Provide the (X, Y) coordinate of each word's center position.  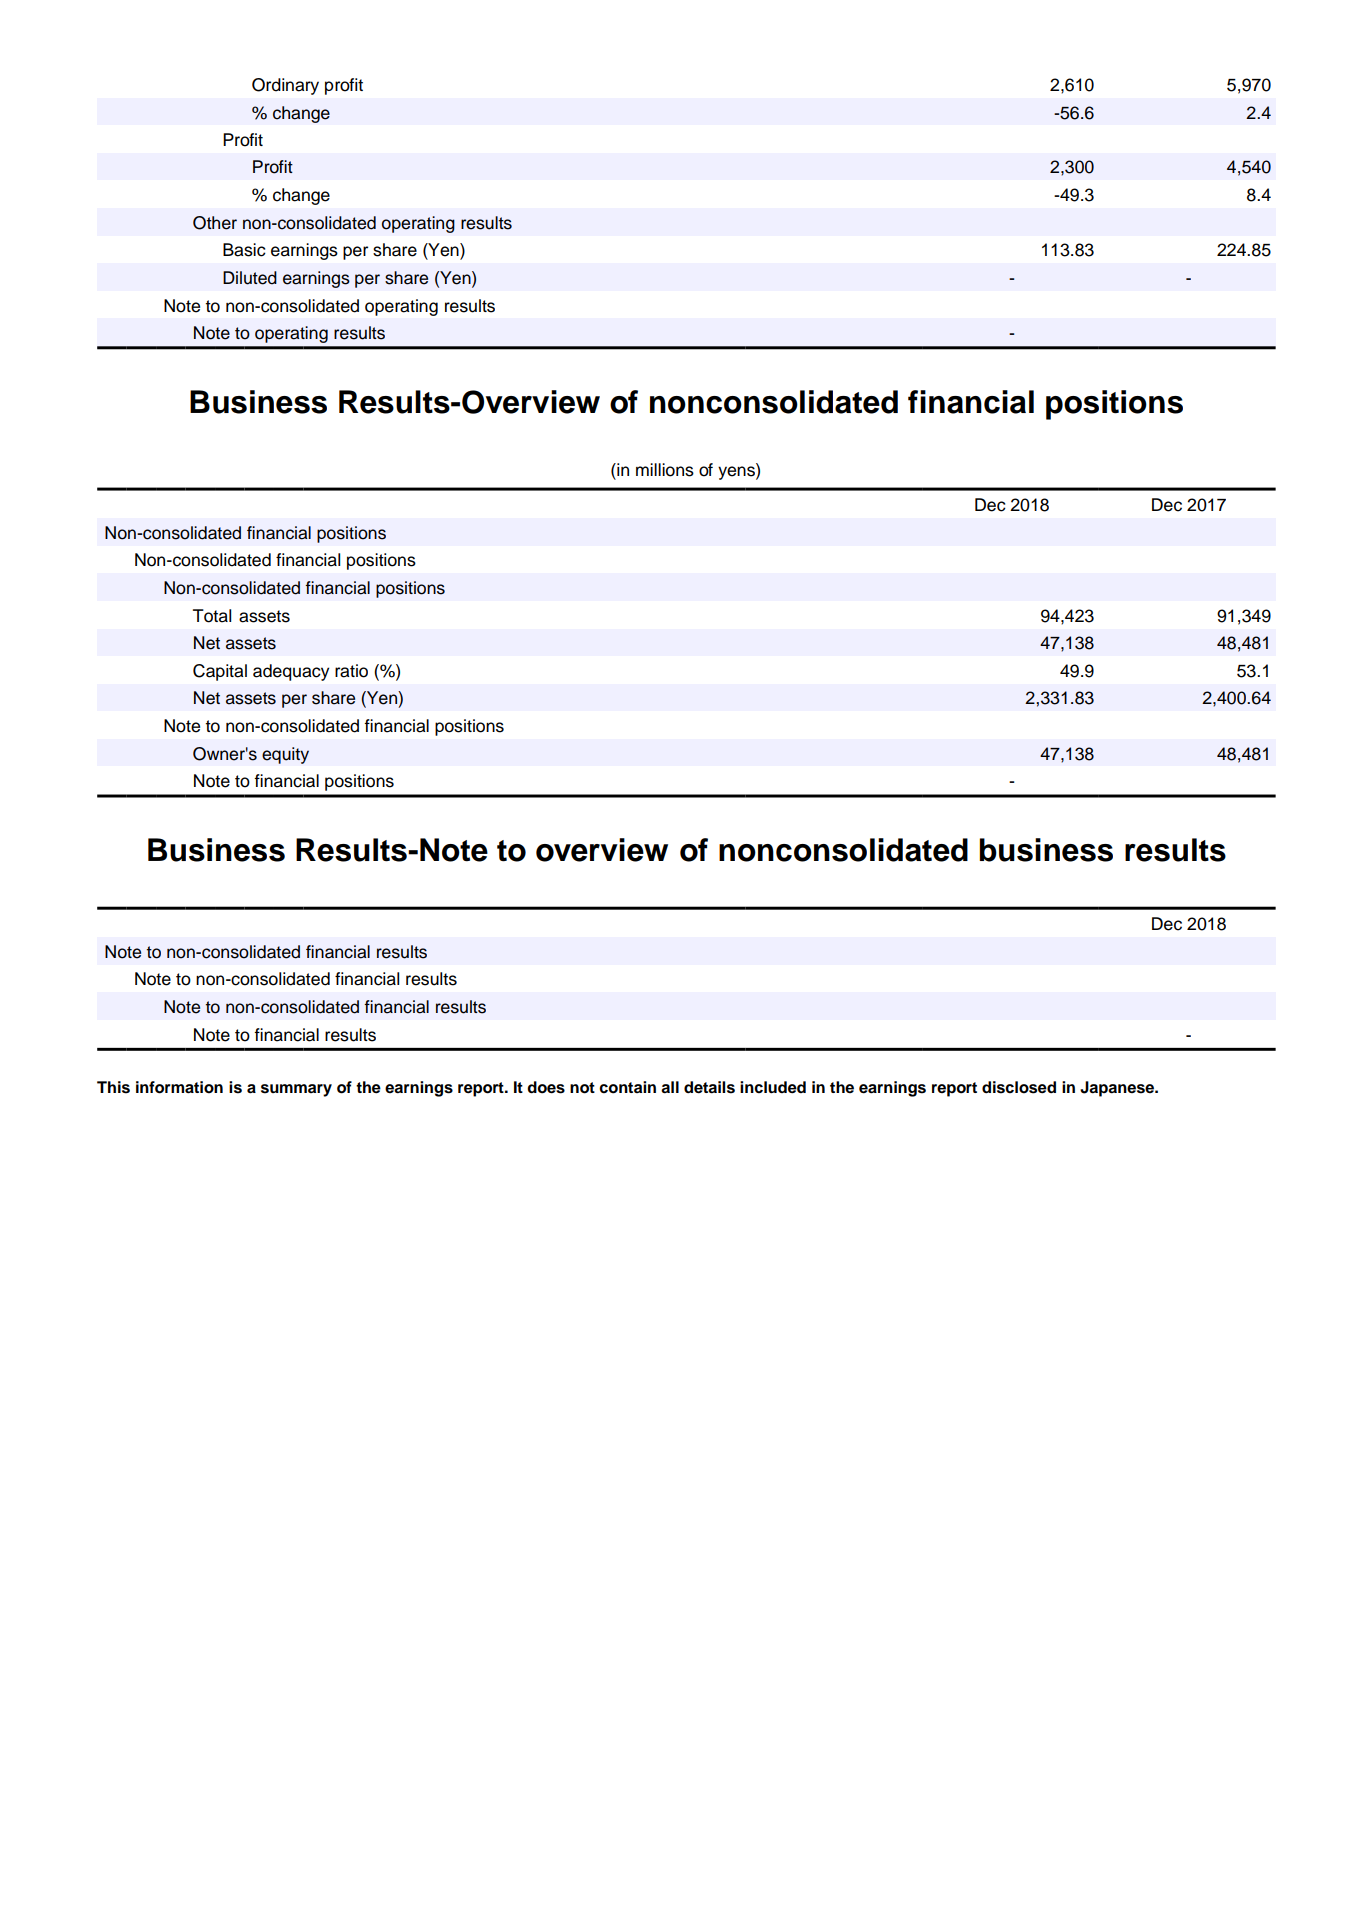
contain (627, 1087)
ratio (351, 671)
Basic (244, 250)
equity (285, 755)
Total (212, 616)
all (670, 1087)
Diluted (250, 278)
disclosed (1019, 1087)
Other (215, 223)
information (179, 1087)
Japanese (1118, 1089)
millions (665, 470)
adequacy (291, 672)
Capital (220, 672)
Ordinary (285, 86)
